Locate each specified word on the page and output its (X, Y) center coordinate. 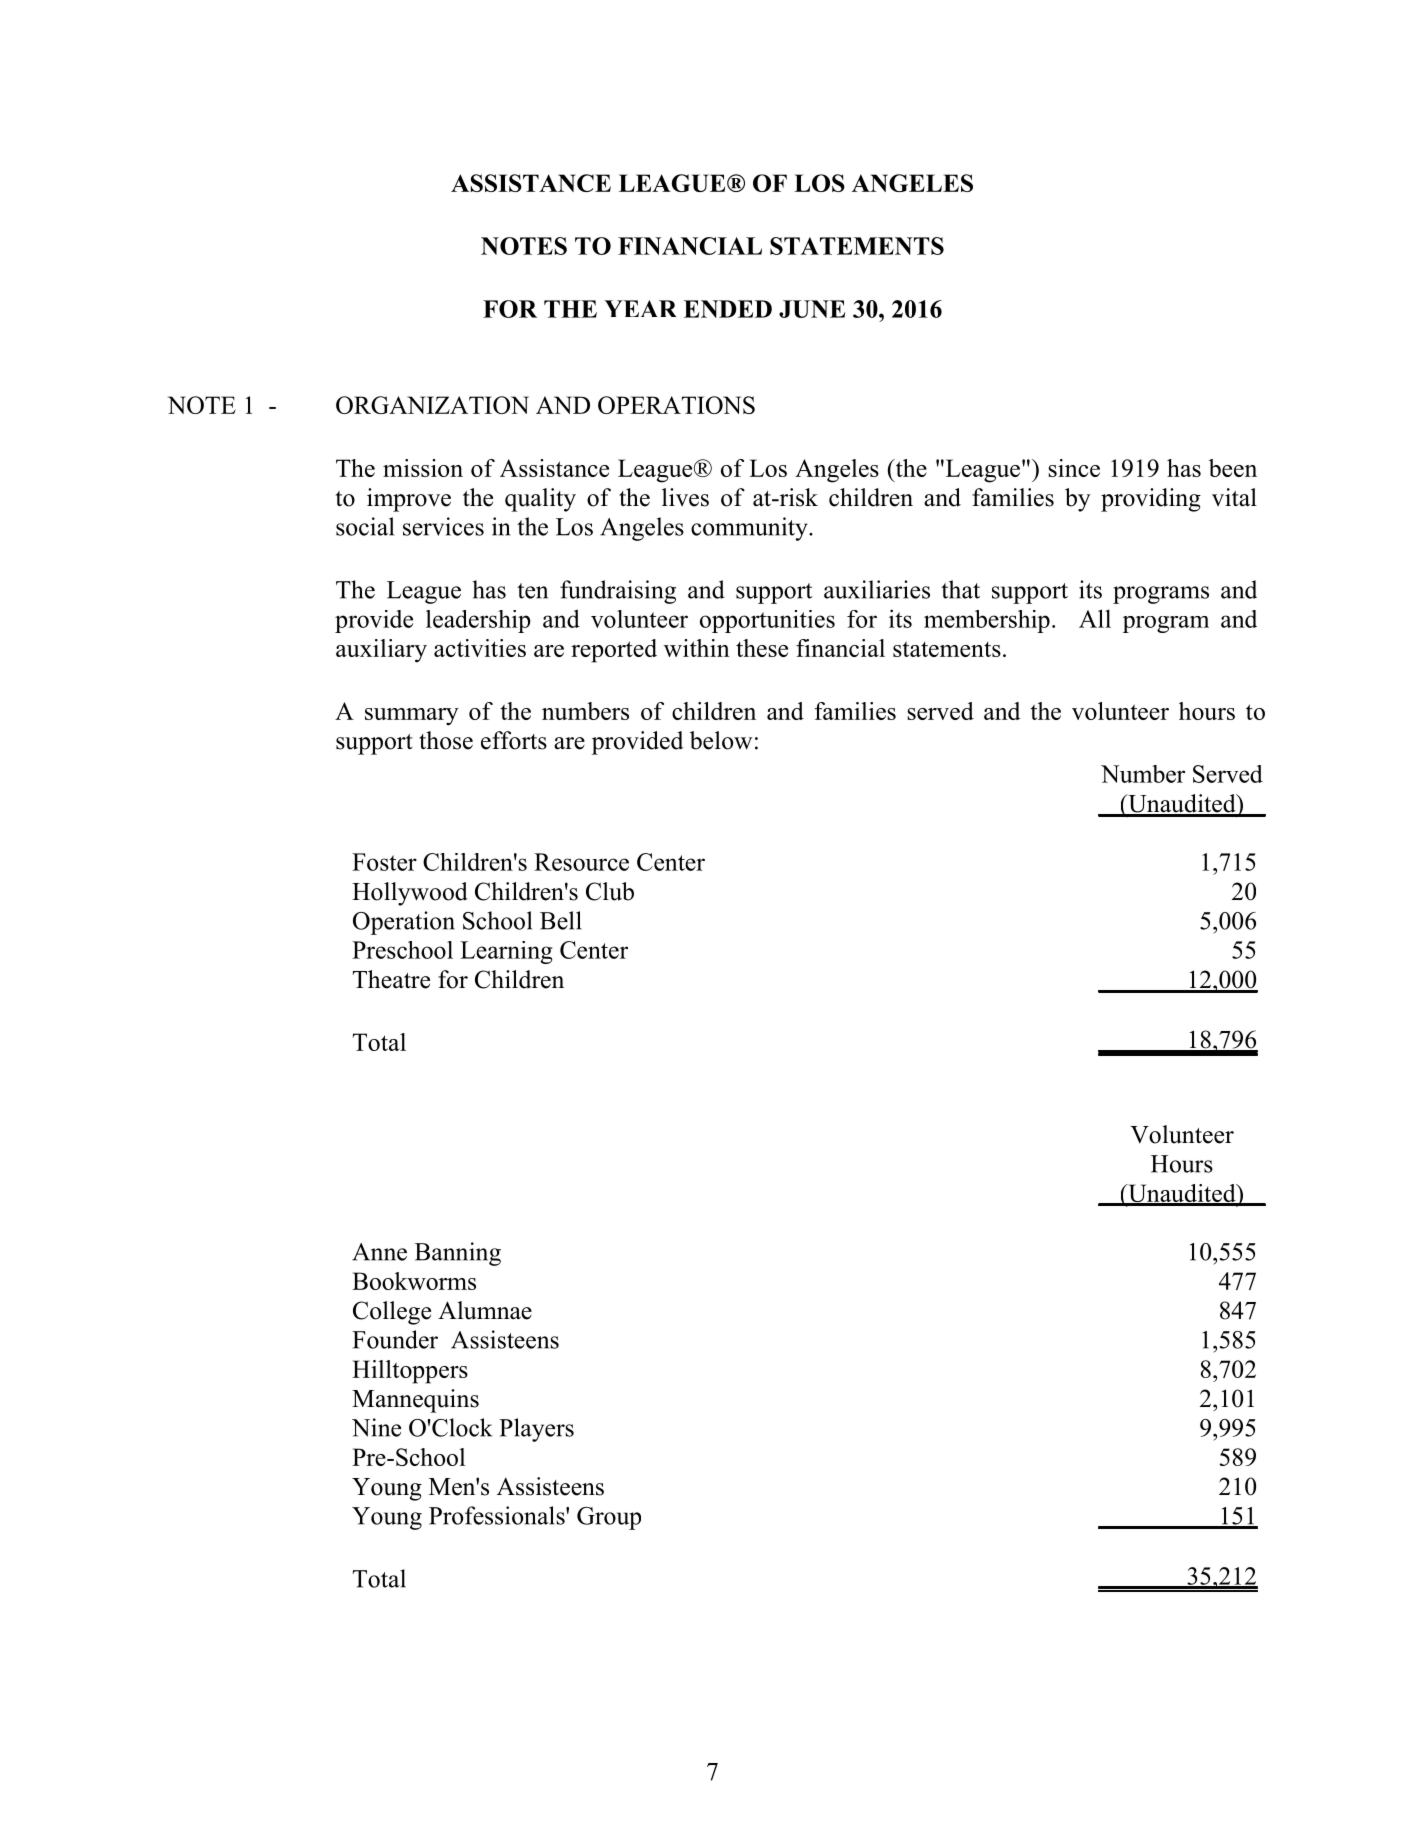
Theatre (391, 979)
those (446, 740)
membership (987, 621)
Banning (458, 1254)
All (1095, 618)
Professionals (498, 1515)
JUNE (812, 309)
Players (536, 1430)
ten (532, 591)
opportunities (767, 621)
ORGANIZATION (432, 405)
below (721, 740)
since (1074, 468)
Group (609, 1518)
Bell (561, 920)
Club (610, 891)
